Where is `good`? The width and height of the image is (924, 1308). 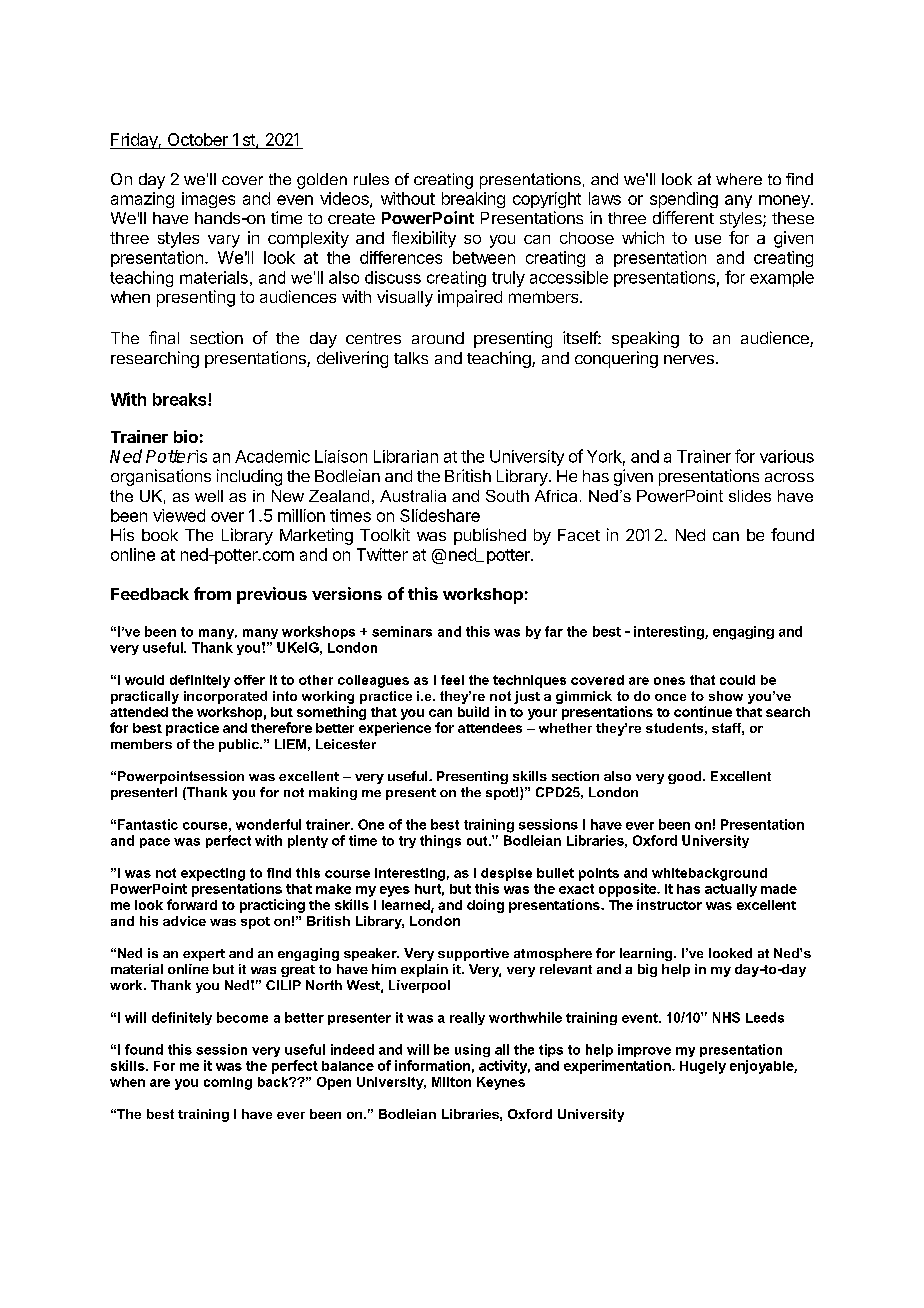 good is located at coordinates (686, 777).
